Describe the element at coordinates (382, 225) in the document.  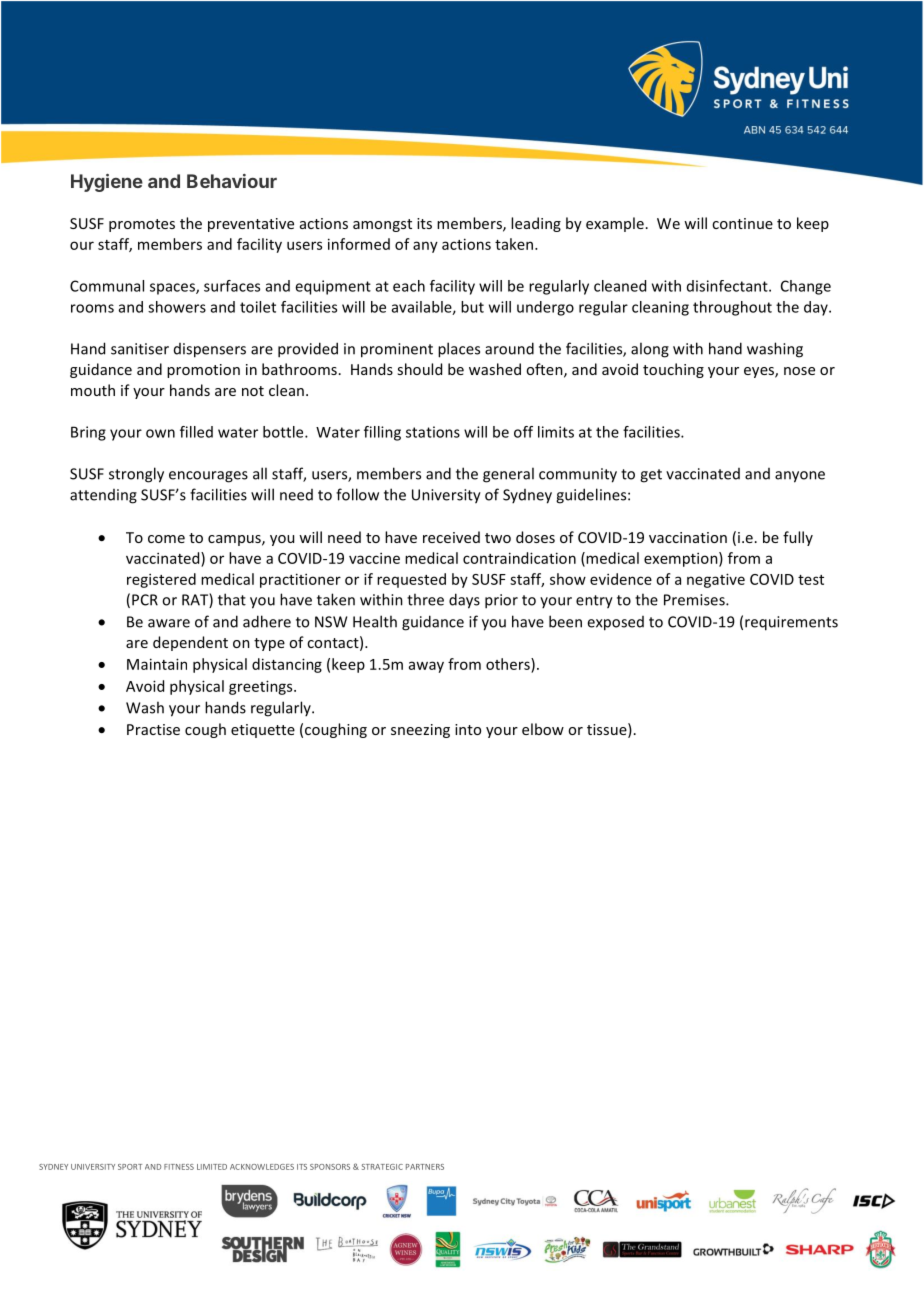
I see `amongst` at that location.
